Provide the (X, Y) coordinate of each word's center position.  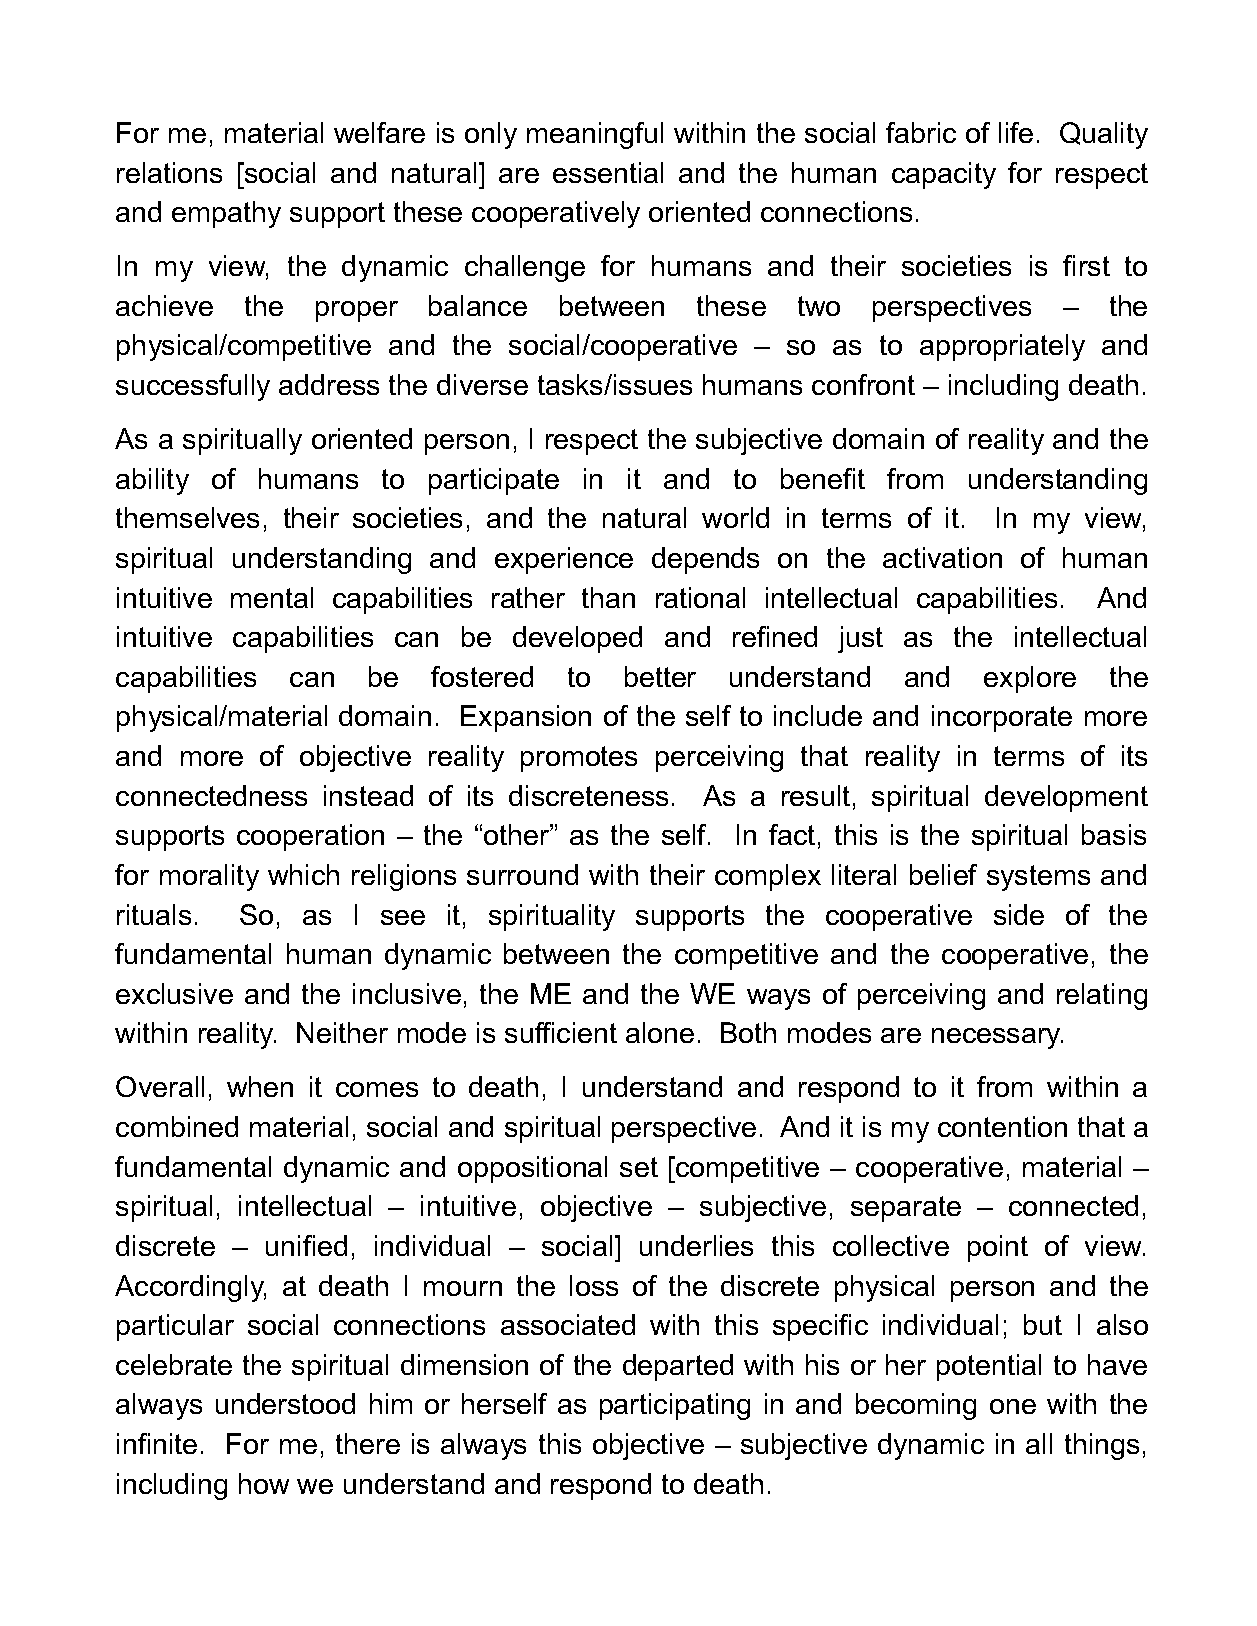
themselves (187, 517)
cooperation (310, 837)
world (735, 517)
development (1066, 798)
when (260, 1086)
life (1016, 132)
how (264, 1483)
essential (608, 172)
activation (942, 557)
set (639, 1167)
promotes (579, 759)
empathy (226, 214)
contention (1002, 1126)
